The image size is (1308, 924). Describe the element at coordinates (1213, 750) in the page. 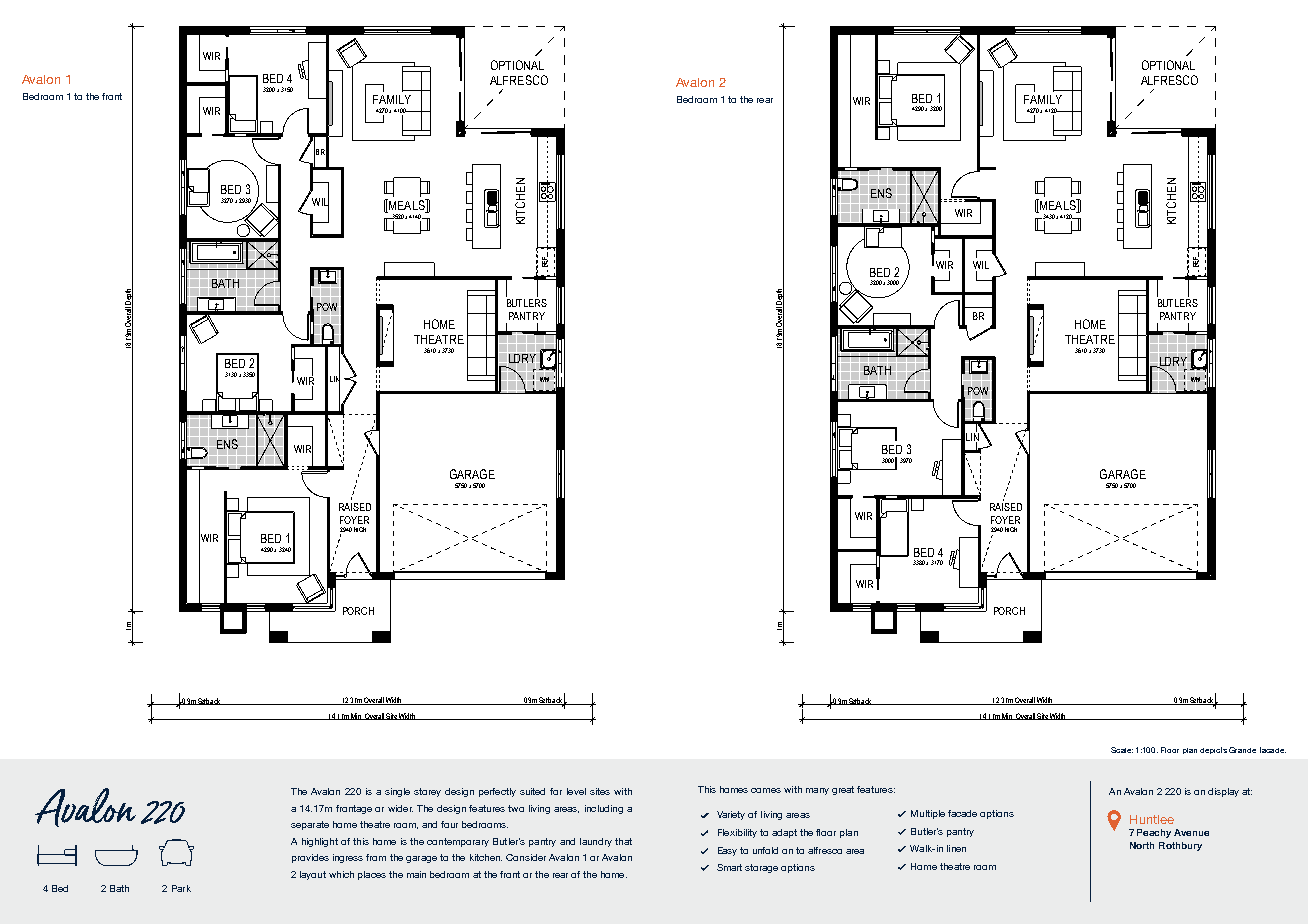

I see `depicts` at that location.
